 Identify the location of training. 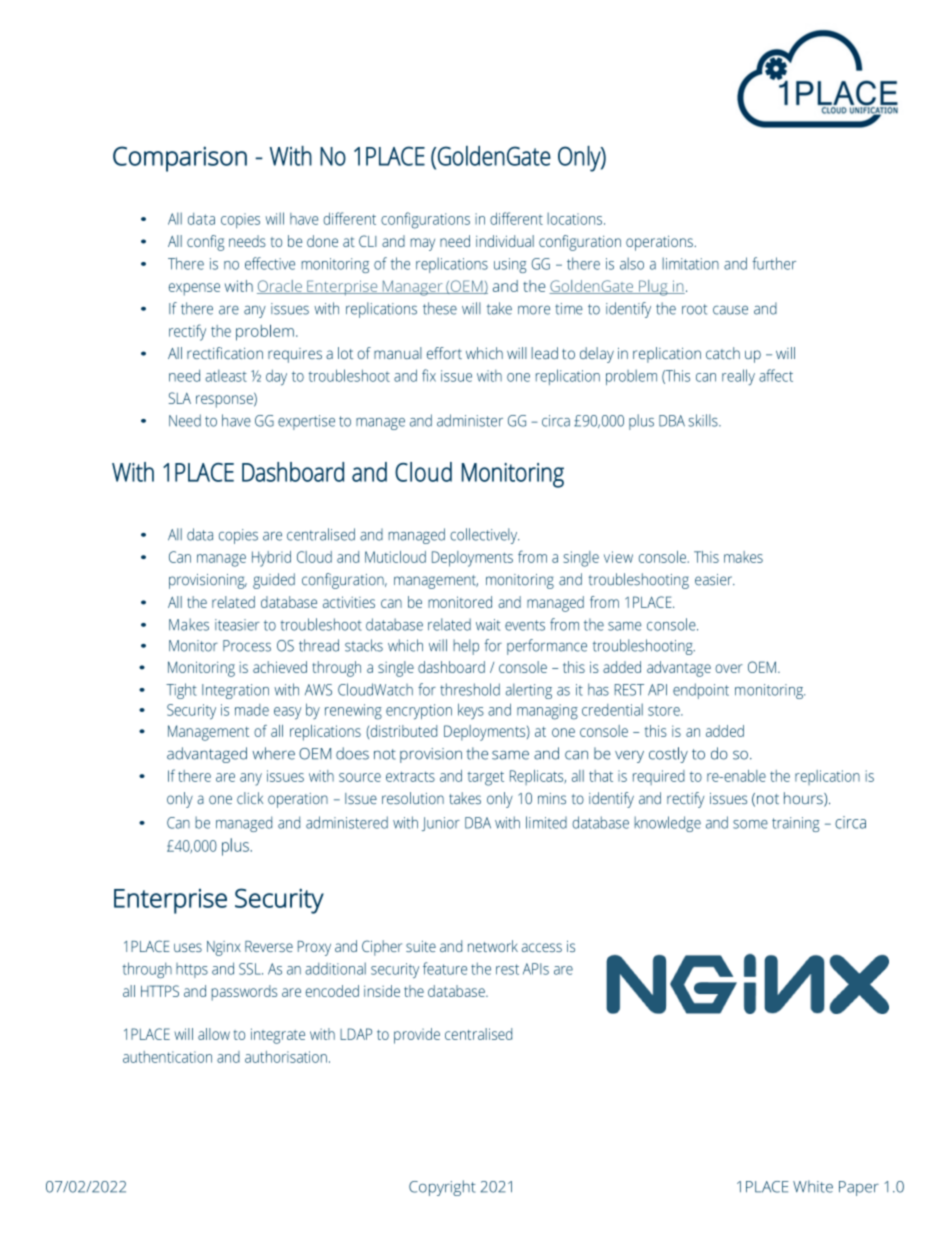
(796, 824).
